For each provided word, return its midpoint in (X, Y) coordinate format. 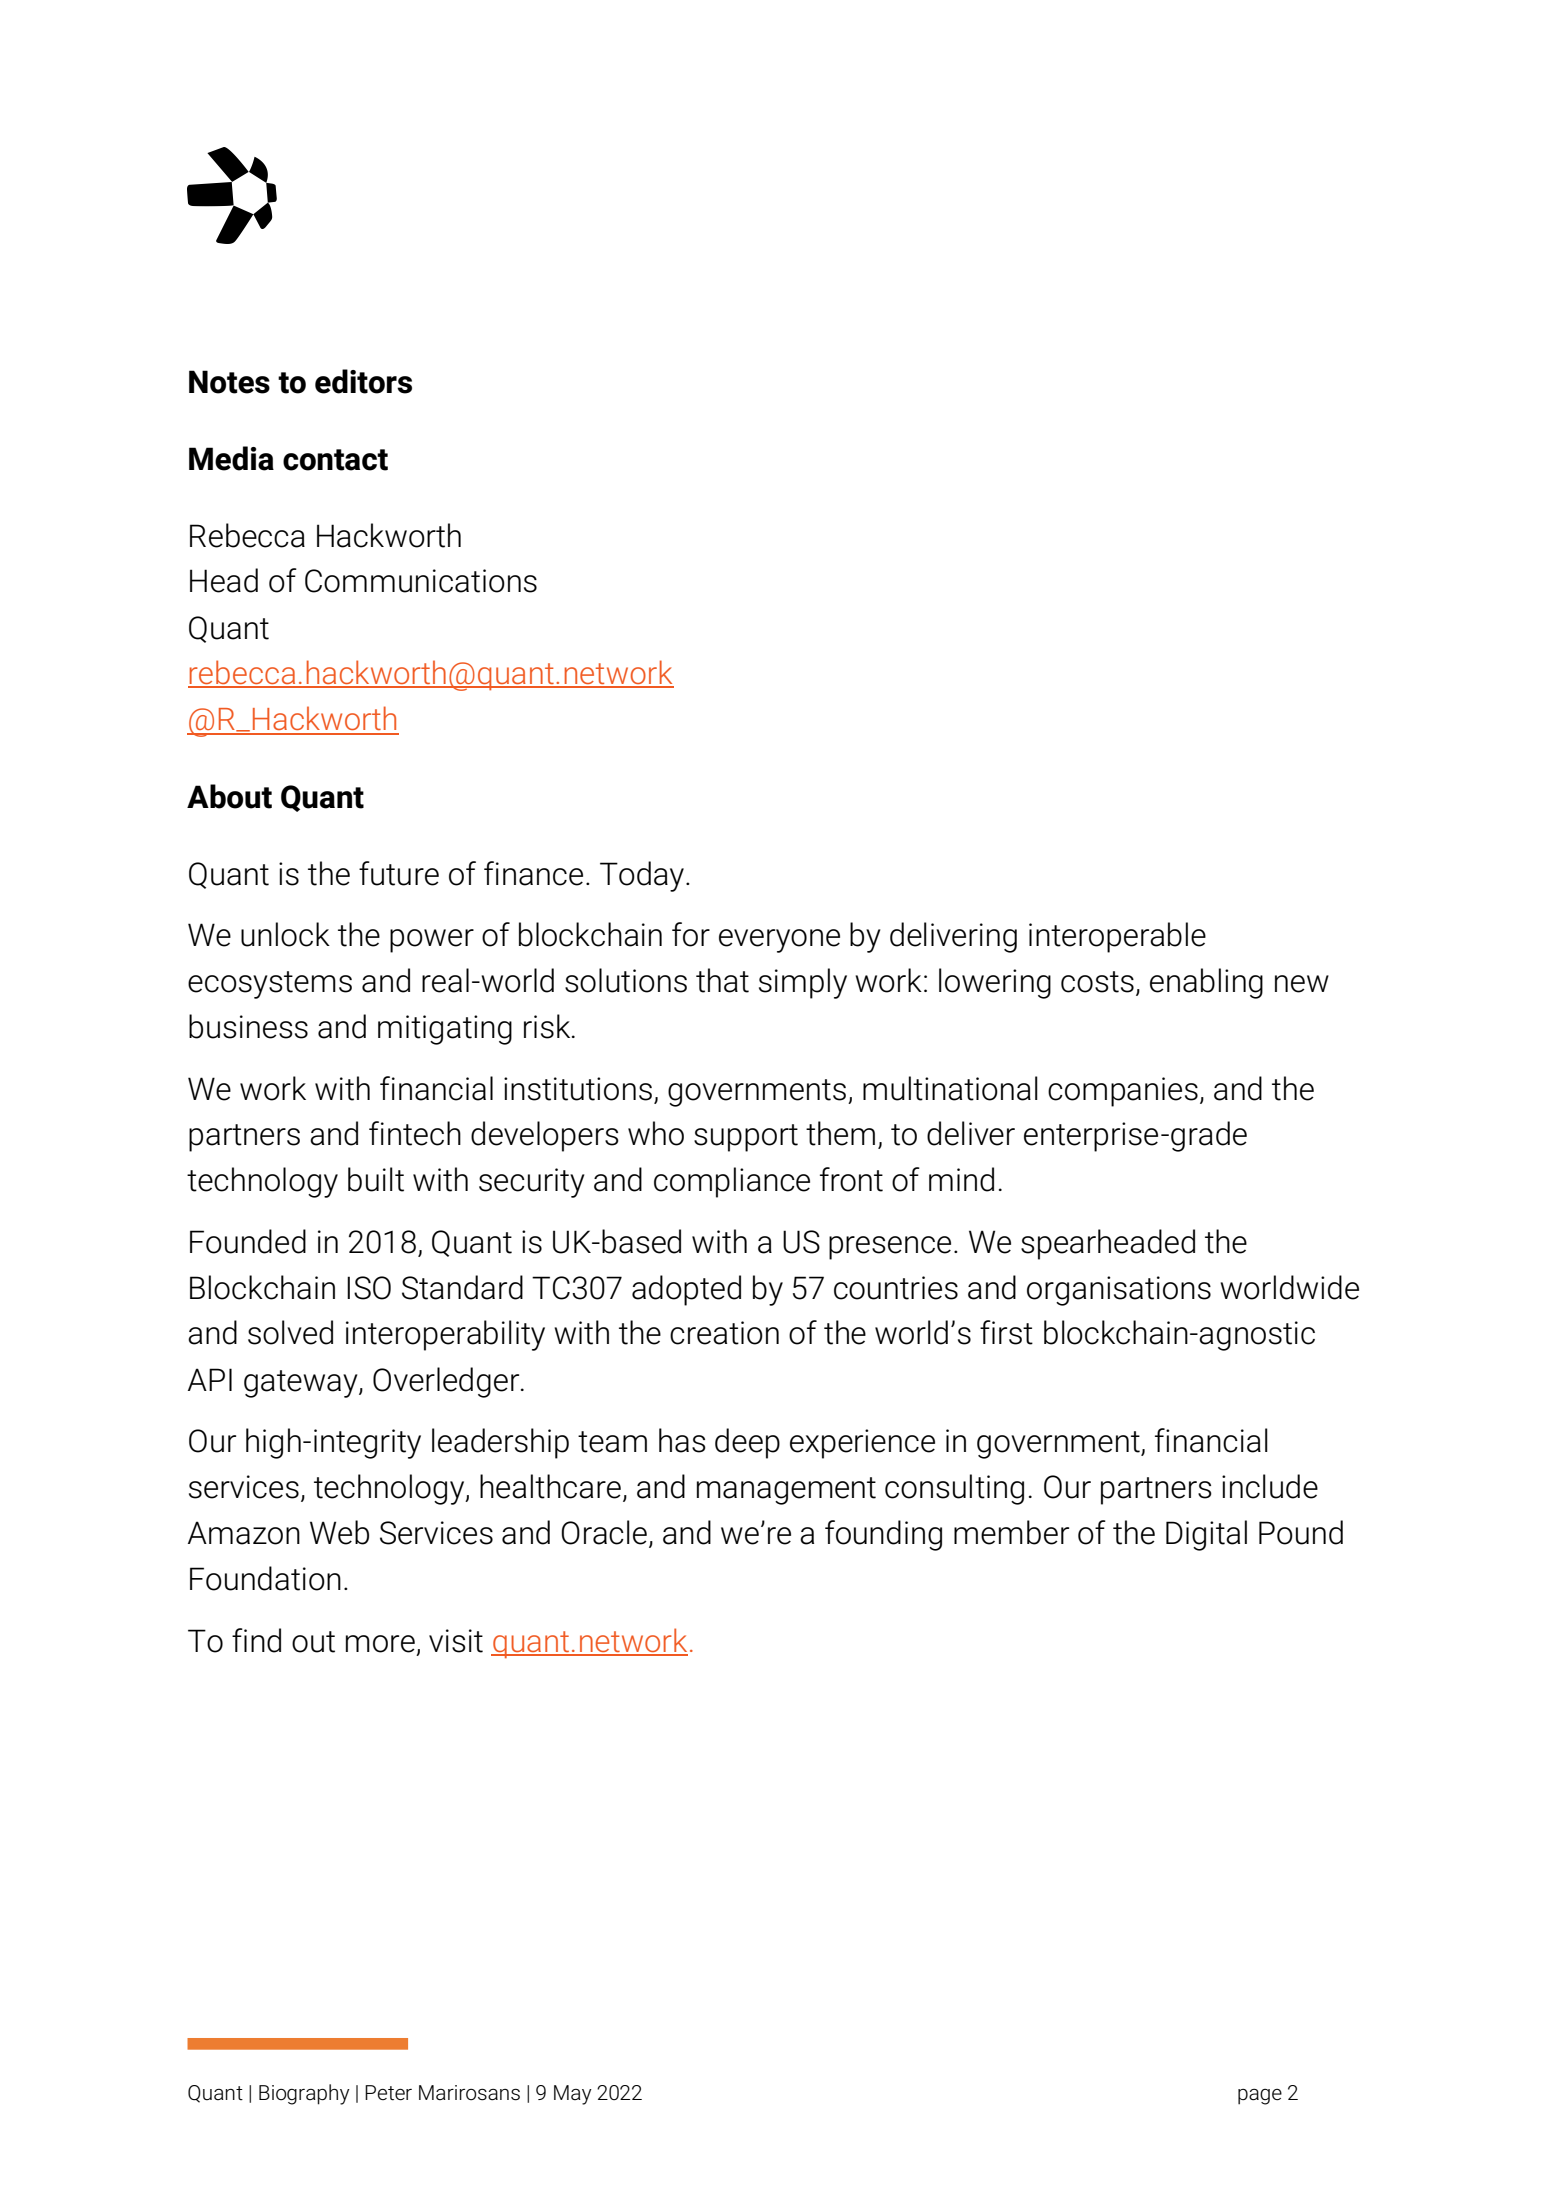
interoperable (1117, 937)
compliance (732, 1182)
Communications (421, 581)
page (1260, 2096)
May (573, 2095)
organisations (1119, 1291)
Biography (304, 2094)
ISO (369, 1288)
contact (335, 460)
